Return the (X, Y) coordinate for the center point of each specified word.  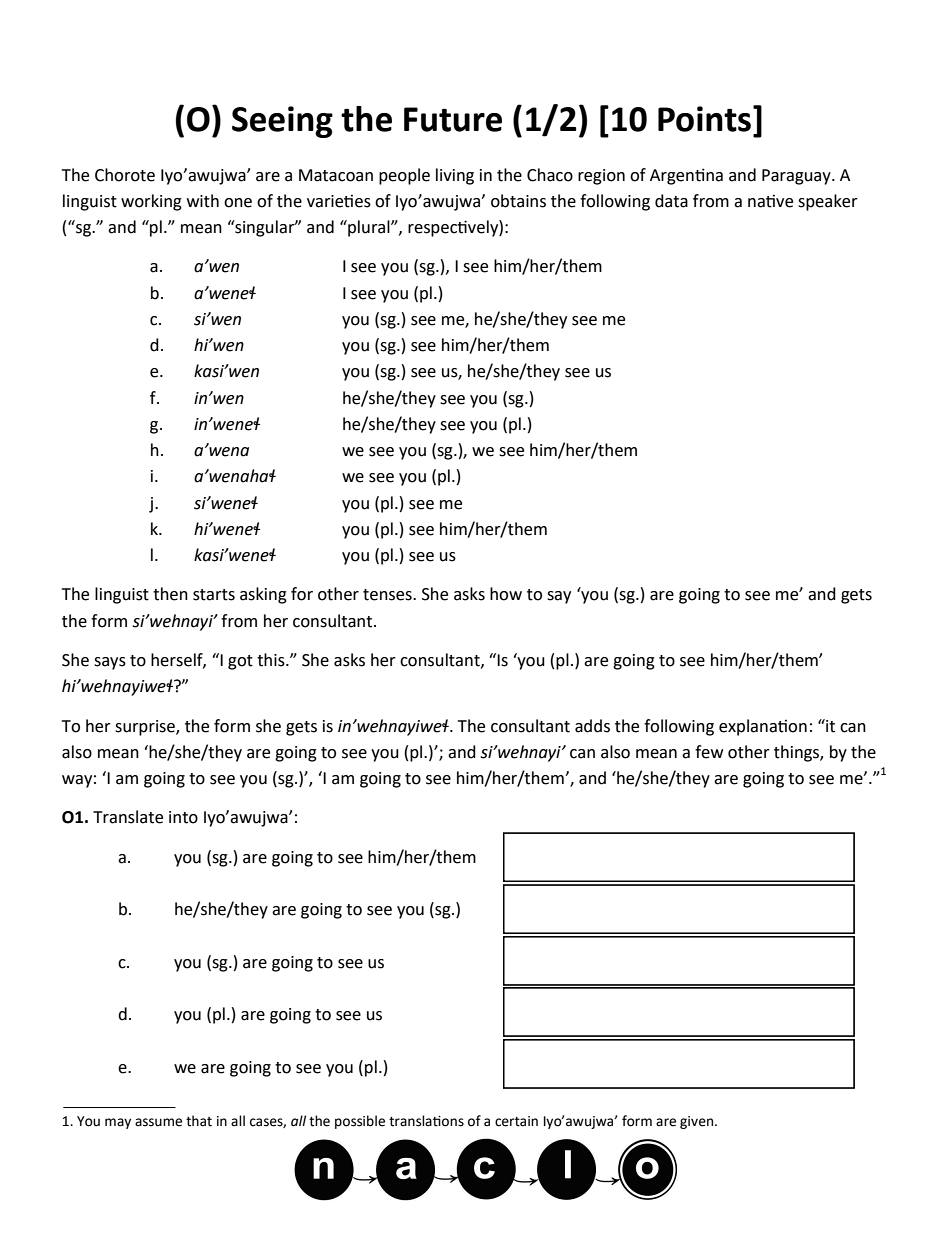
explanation (763, 727)
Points (706, 118)
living (455, 176)
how (506, 594)
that (199, 1121)
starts (214, 595)
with (203, 201)
